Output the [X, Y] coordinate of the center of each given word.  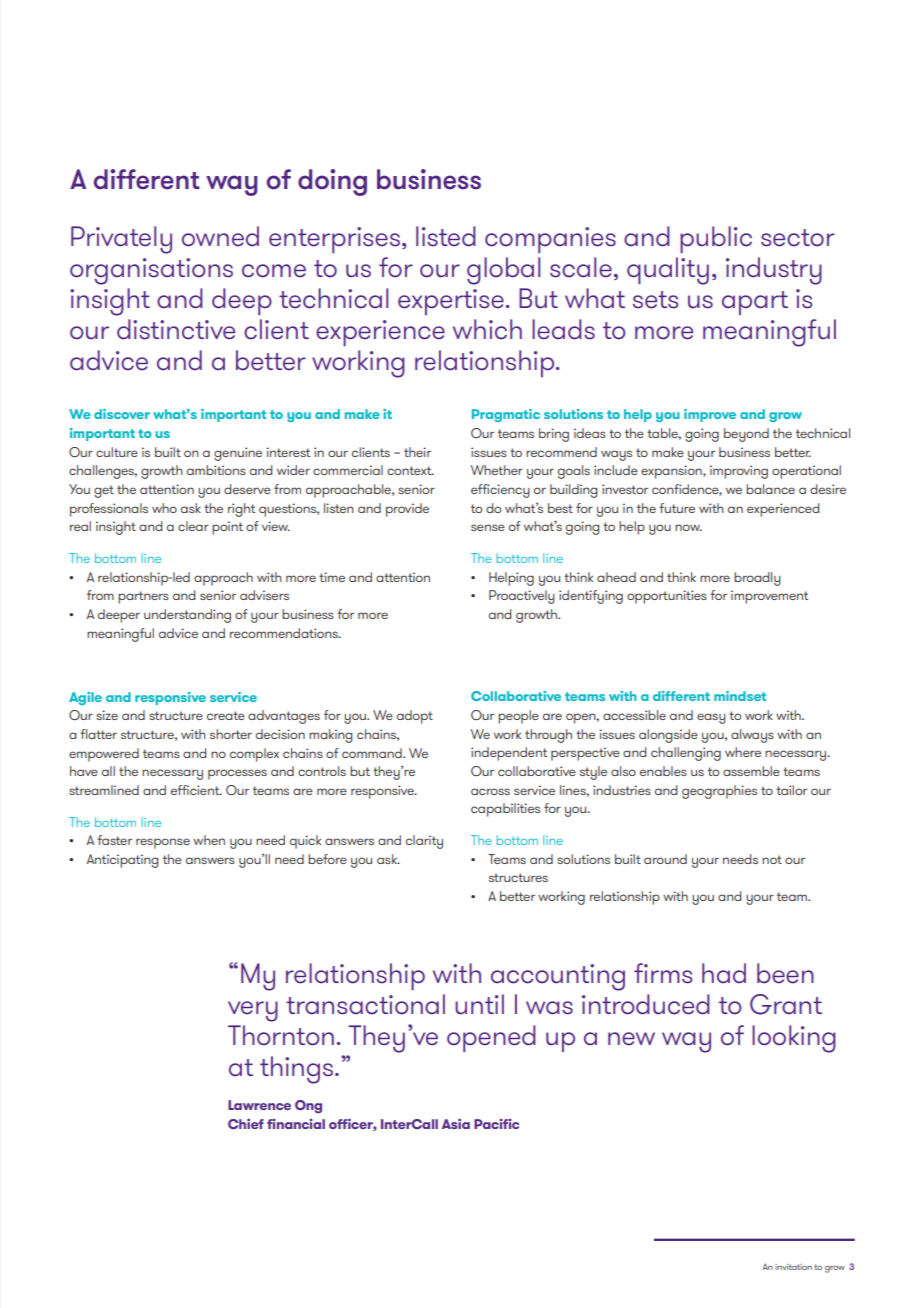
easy [711, 718]
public [716, 239]
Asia [456, 1124]
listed [446, 236]
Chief [246, 1124]
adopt [415, 717]
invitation [793, 1267]
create [226, 715]
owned [220, 236]
